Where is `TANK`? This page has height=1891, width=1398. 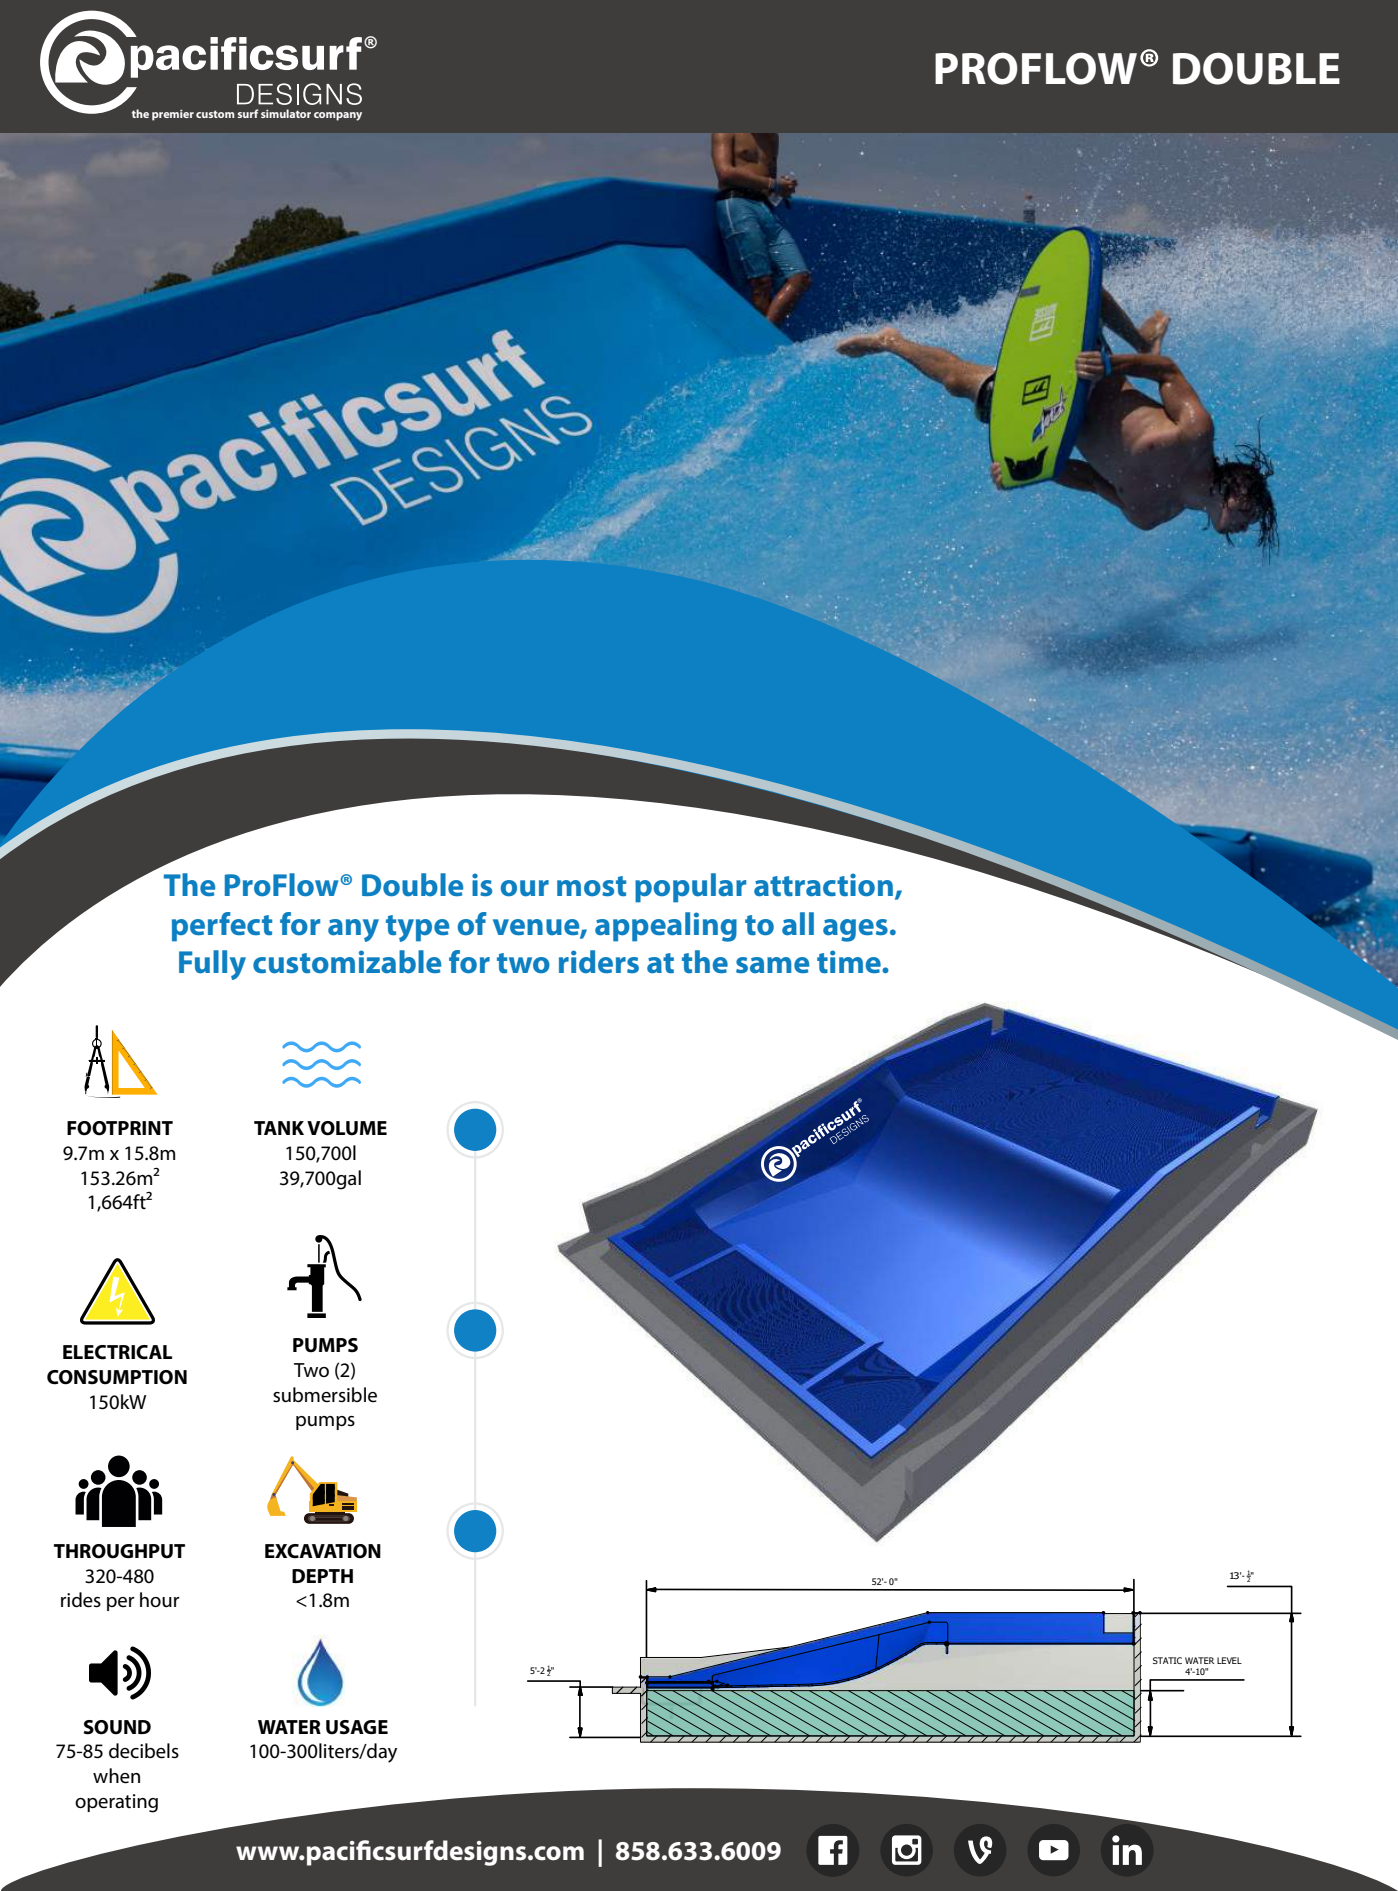
TANK is located at coordinates (279, 1128).
